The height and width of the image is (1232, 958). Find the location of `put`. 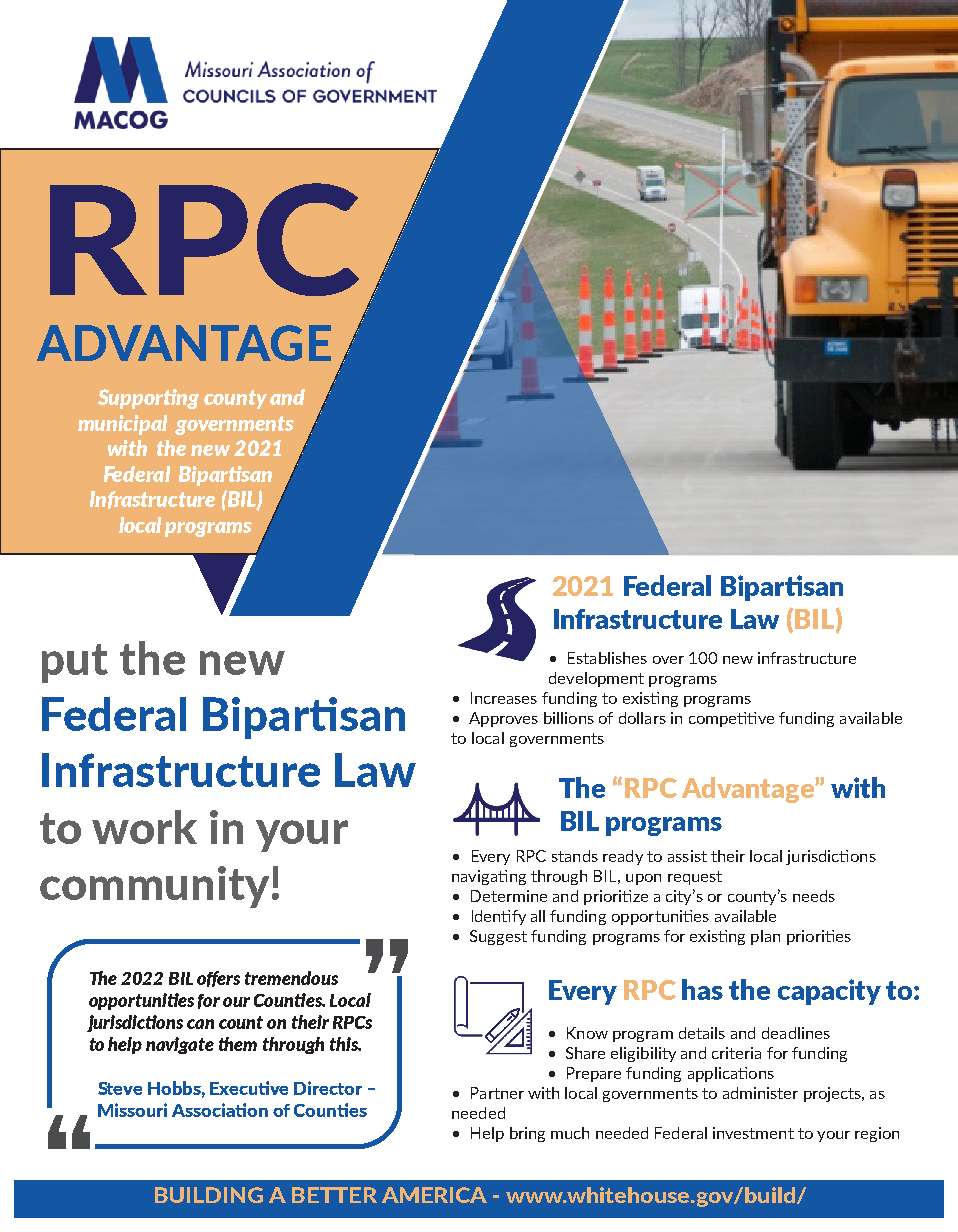

put is located at coordinates (75, 663).
